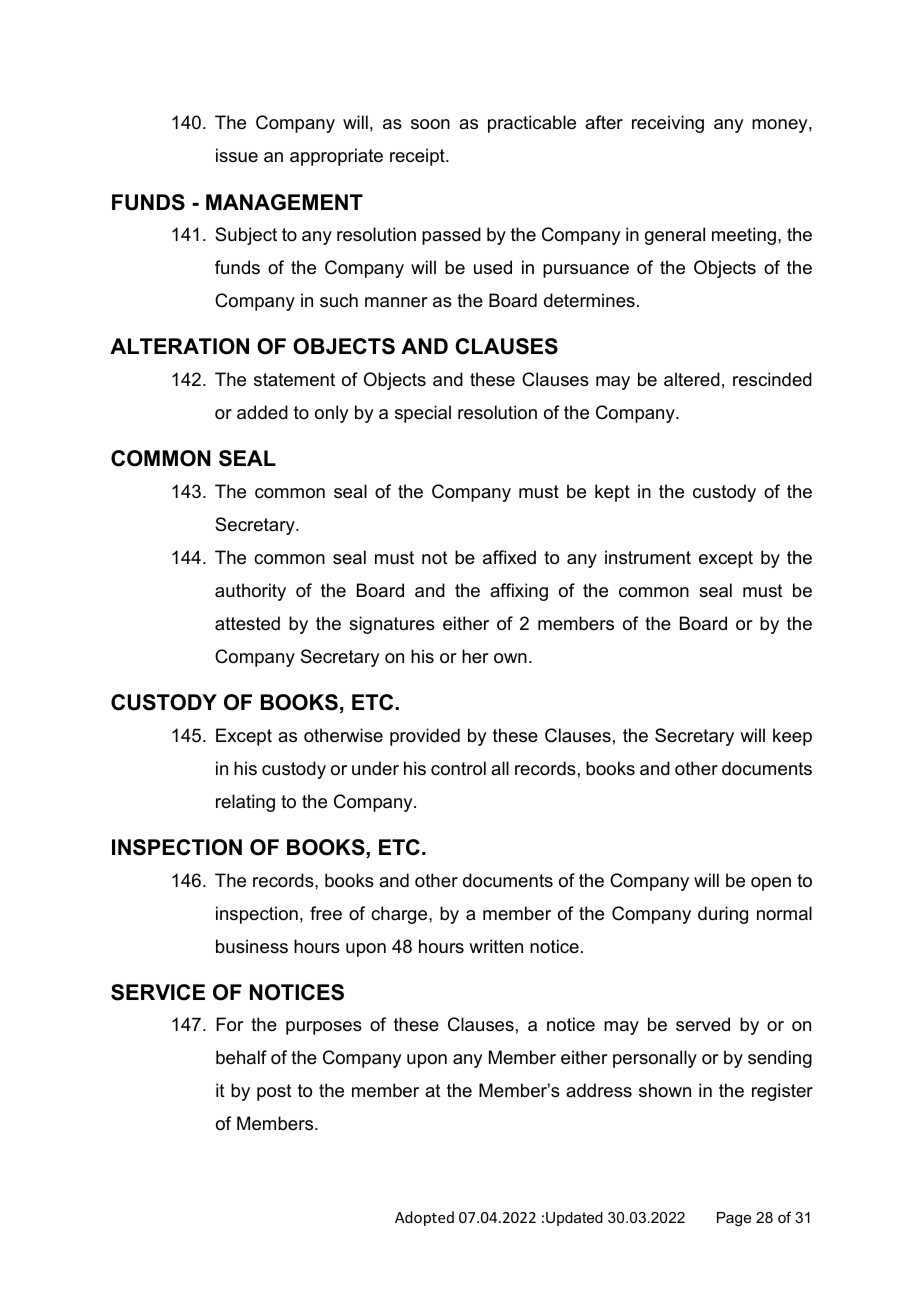  What do you see at coordinates (425, 737) in the page?
I see `provided` at bounding box center [425, 737].
